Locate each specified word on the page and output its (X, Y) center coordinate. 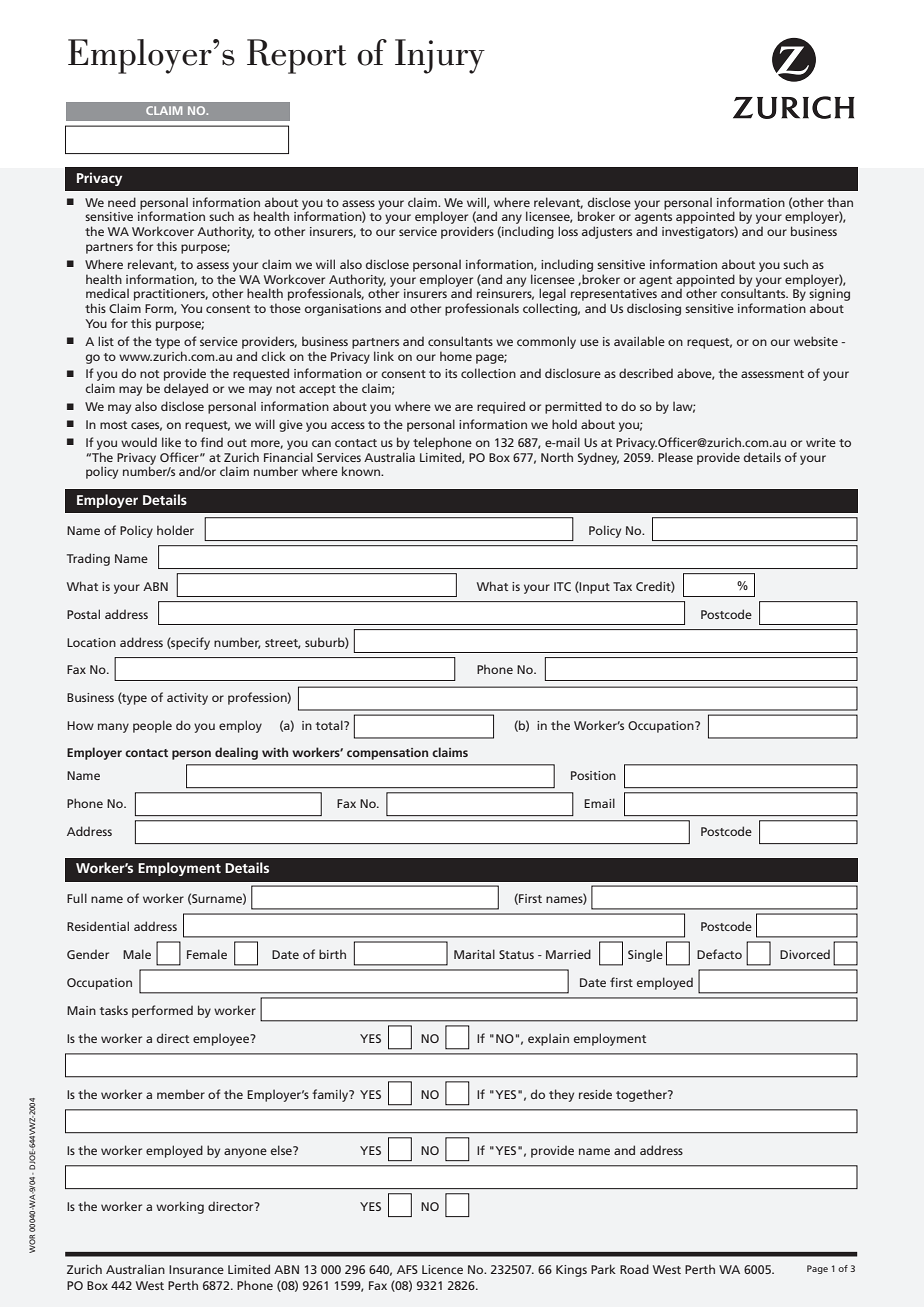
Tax (622, 586)
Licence (442, 1269)
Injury (440, 56)
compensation (387, 754)
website (816, 341)
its (451, 373)
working (180, 1207)
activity (187, 699)
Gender (88, 954)
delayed (186, 389)
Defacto (719, 954)
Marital (474, 954)
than (840, 202)
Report (297, 56)
